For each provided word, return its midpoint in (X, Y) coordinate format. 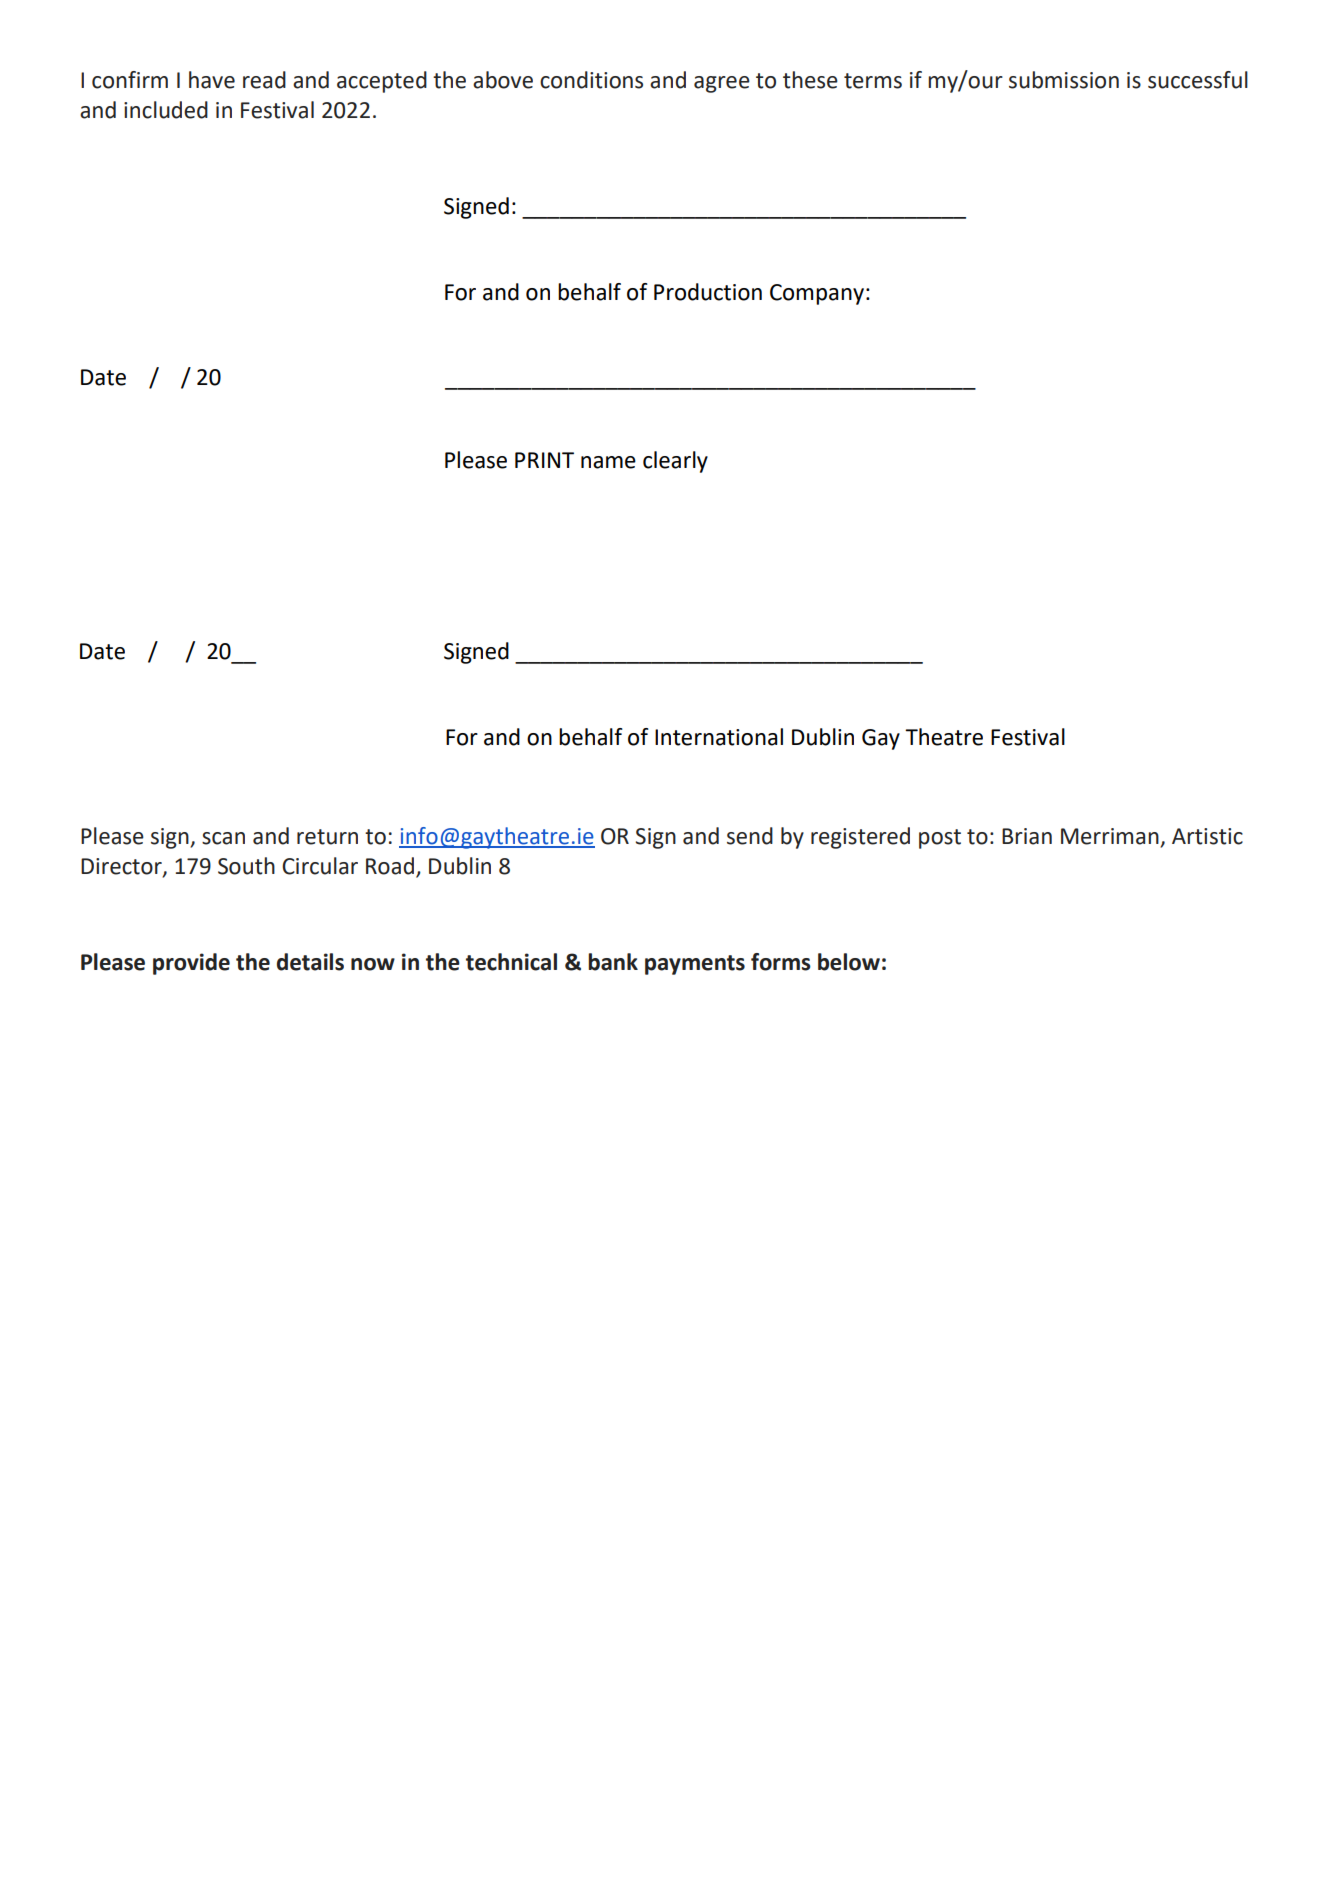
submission (1064, 80)
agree (722, 84)
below (849, 962)
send (750, 836)
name (608, 462)
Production (708, 292)
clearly (675, 462)
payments (695, 965)
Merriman (1110, 836)
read (264, 80)
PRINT (544, 460)
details (310, 962)
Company (817, 294)
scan (223, 838)
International (719, 737)
